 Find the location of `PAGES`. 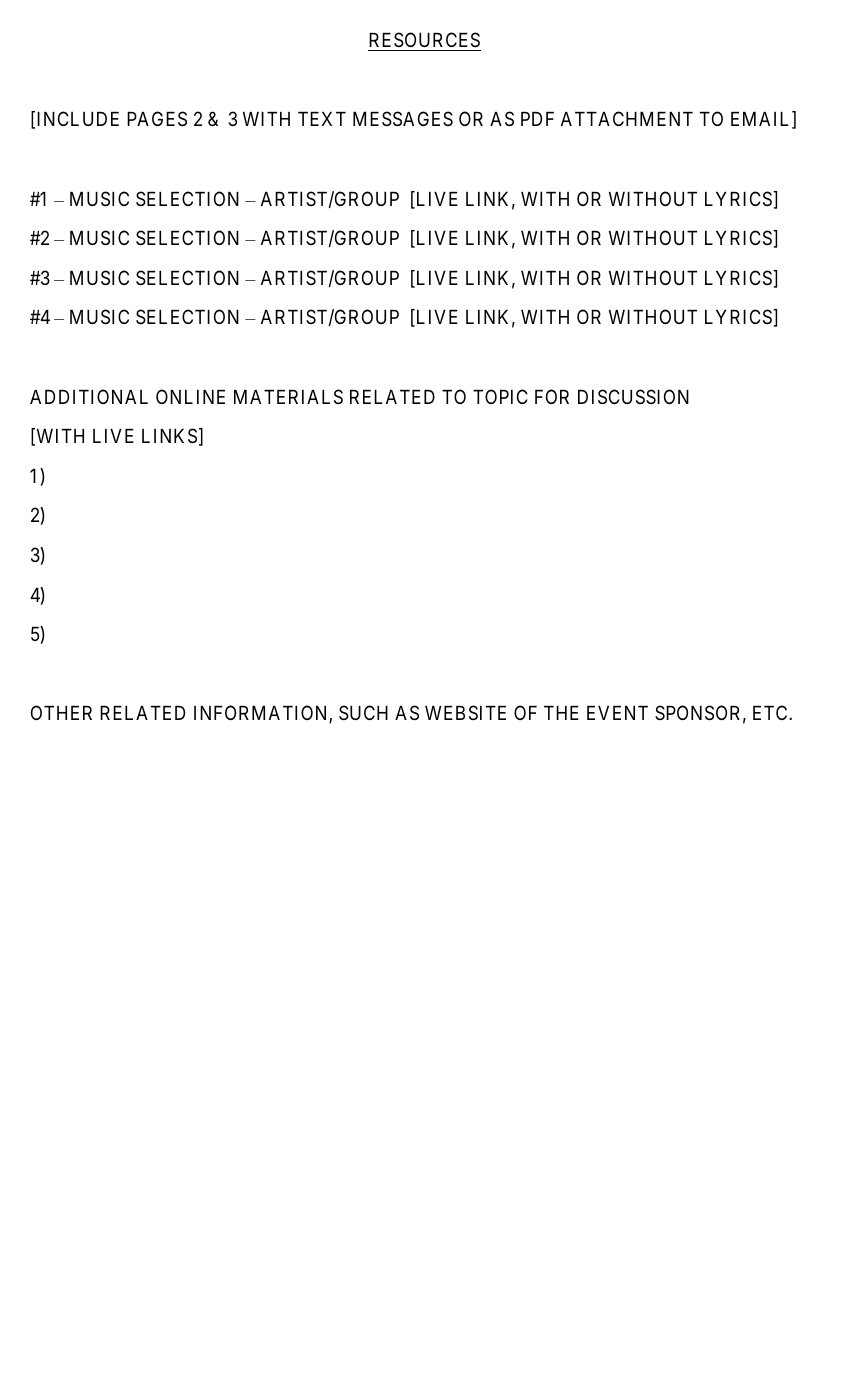

PAGES is located at coordinates (157, 119).
